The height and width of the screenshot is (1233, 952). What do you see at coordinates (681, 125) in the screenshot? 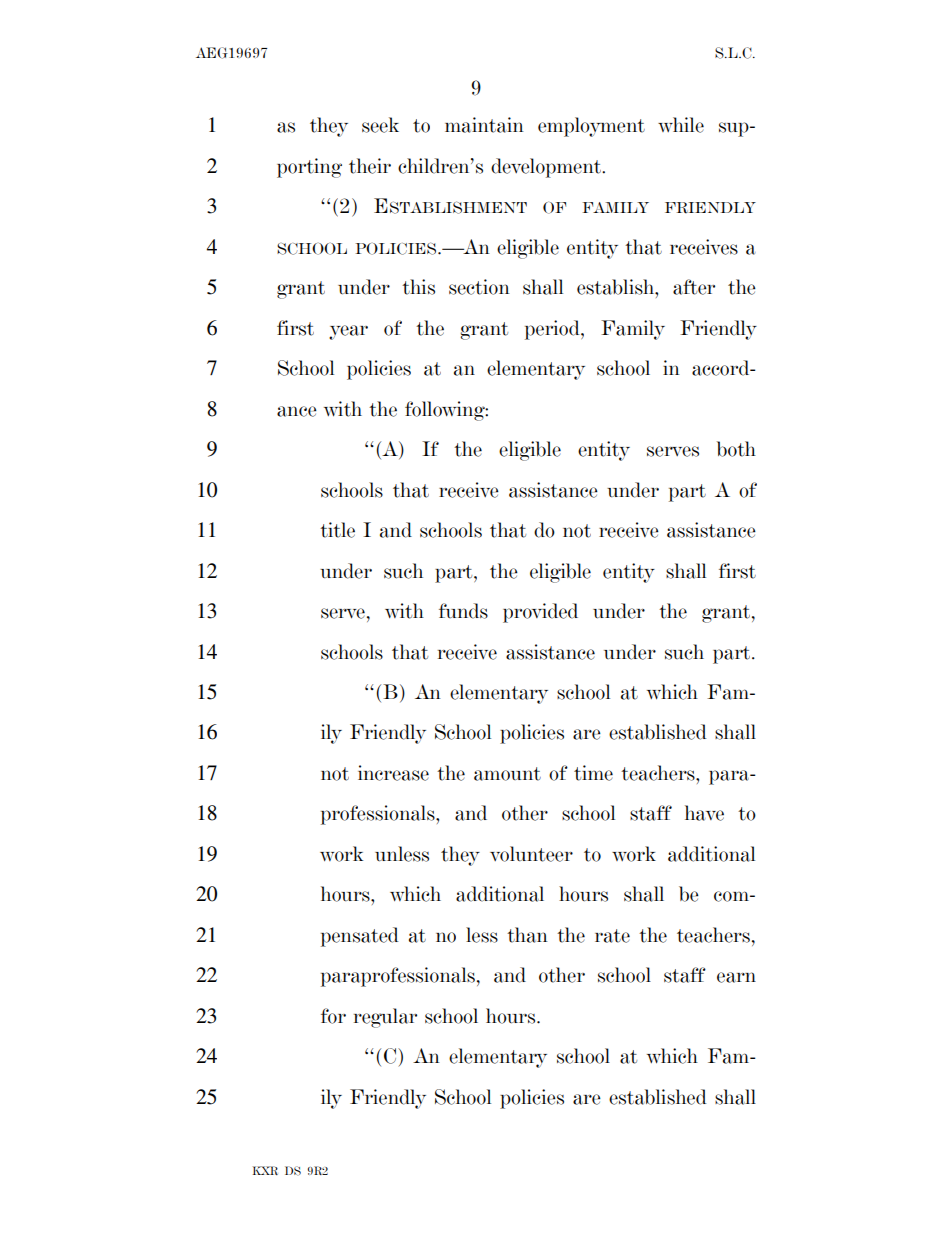
I see `while` at bounding box center [681, 125].
